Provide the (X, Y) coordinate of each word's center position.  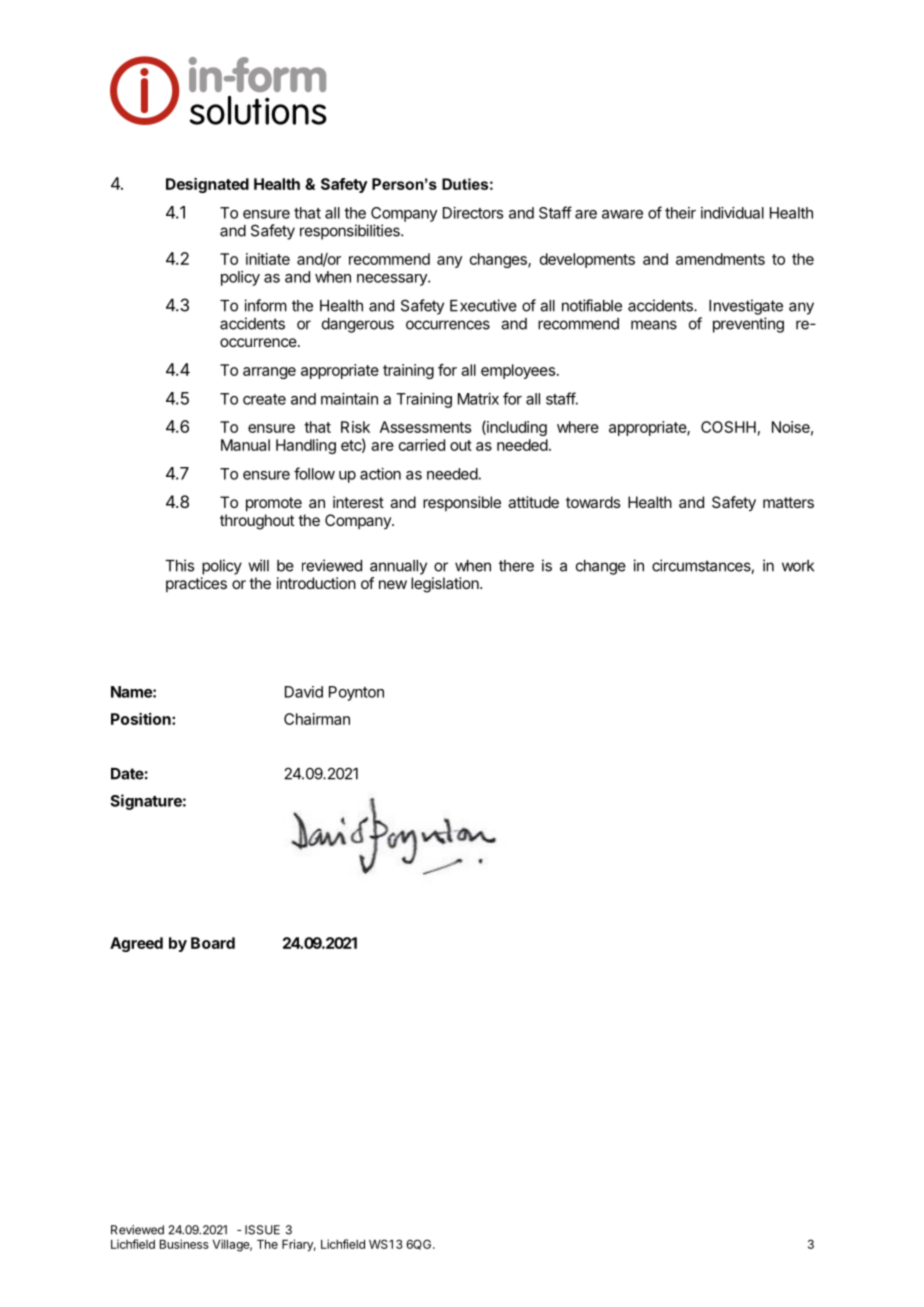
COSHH (728, 427)
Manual (245, 445)
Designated (207, 185)
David (304, 692)
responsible (462, 503)
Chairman (317, 719)
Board (213, 943)
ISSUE (262, 1230)
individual (732, 213)
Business (184, 1244)
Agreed (136, 944)
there (516, 566)
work (798, 566)
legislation (446, 585)
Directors (473, 213)
